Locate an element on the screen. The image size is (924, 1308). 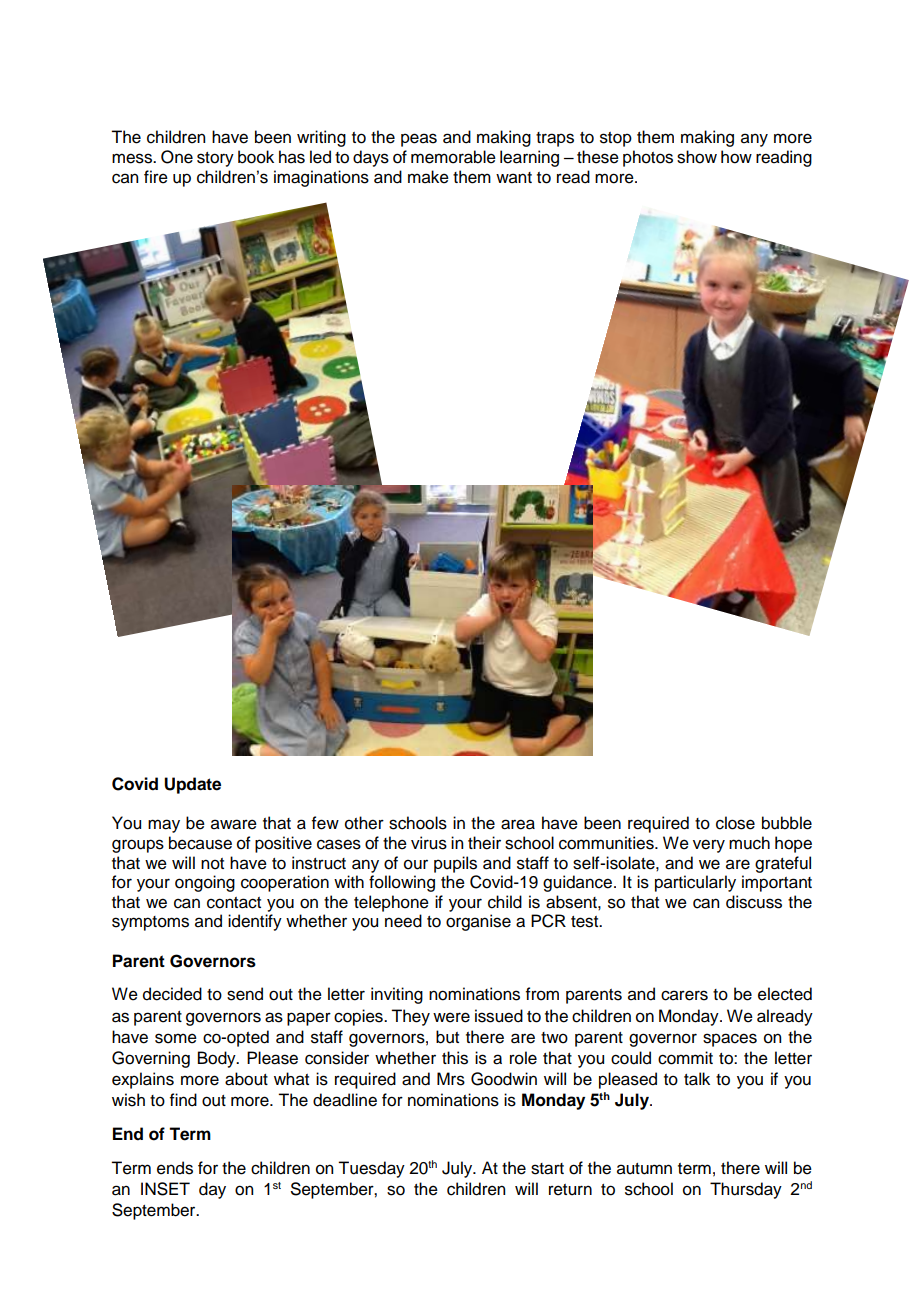
show is located at coordinates (697, 157).
